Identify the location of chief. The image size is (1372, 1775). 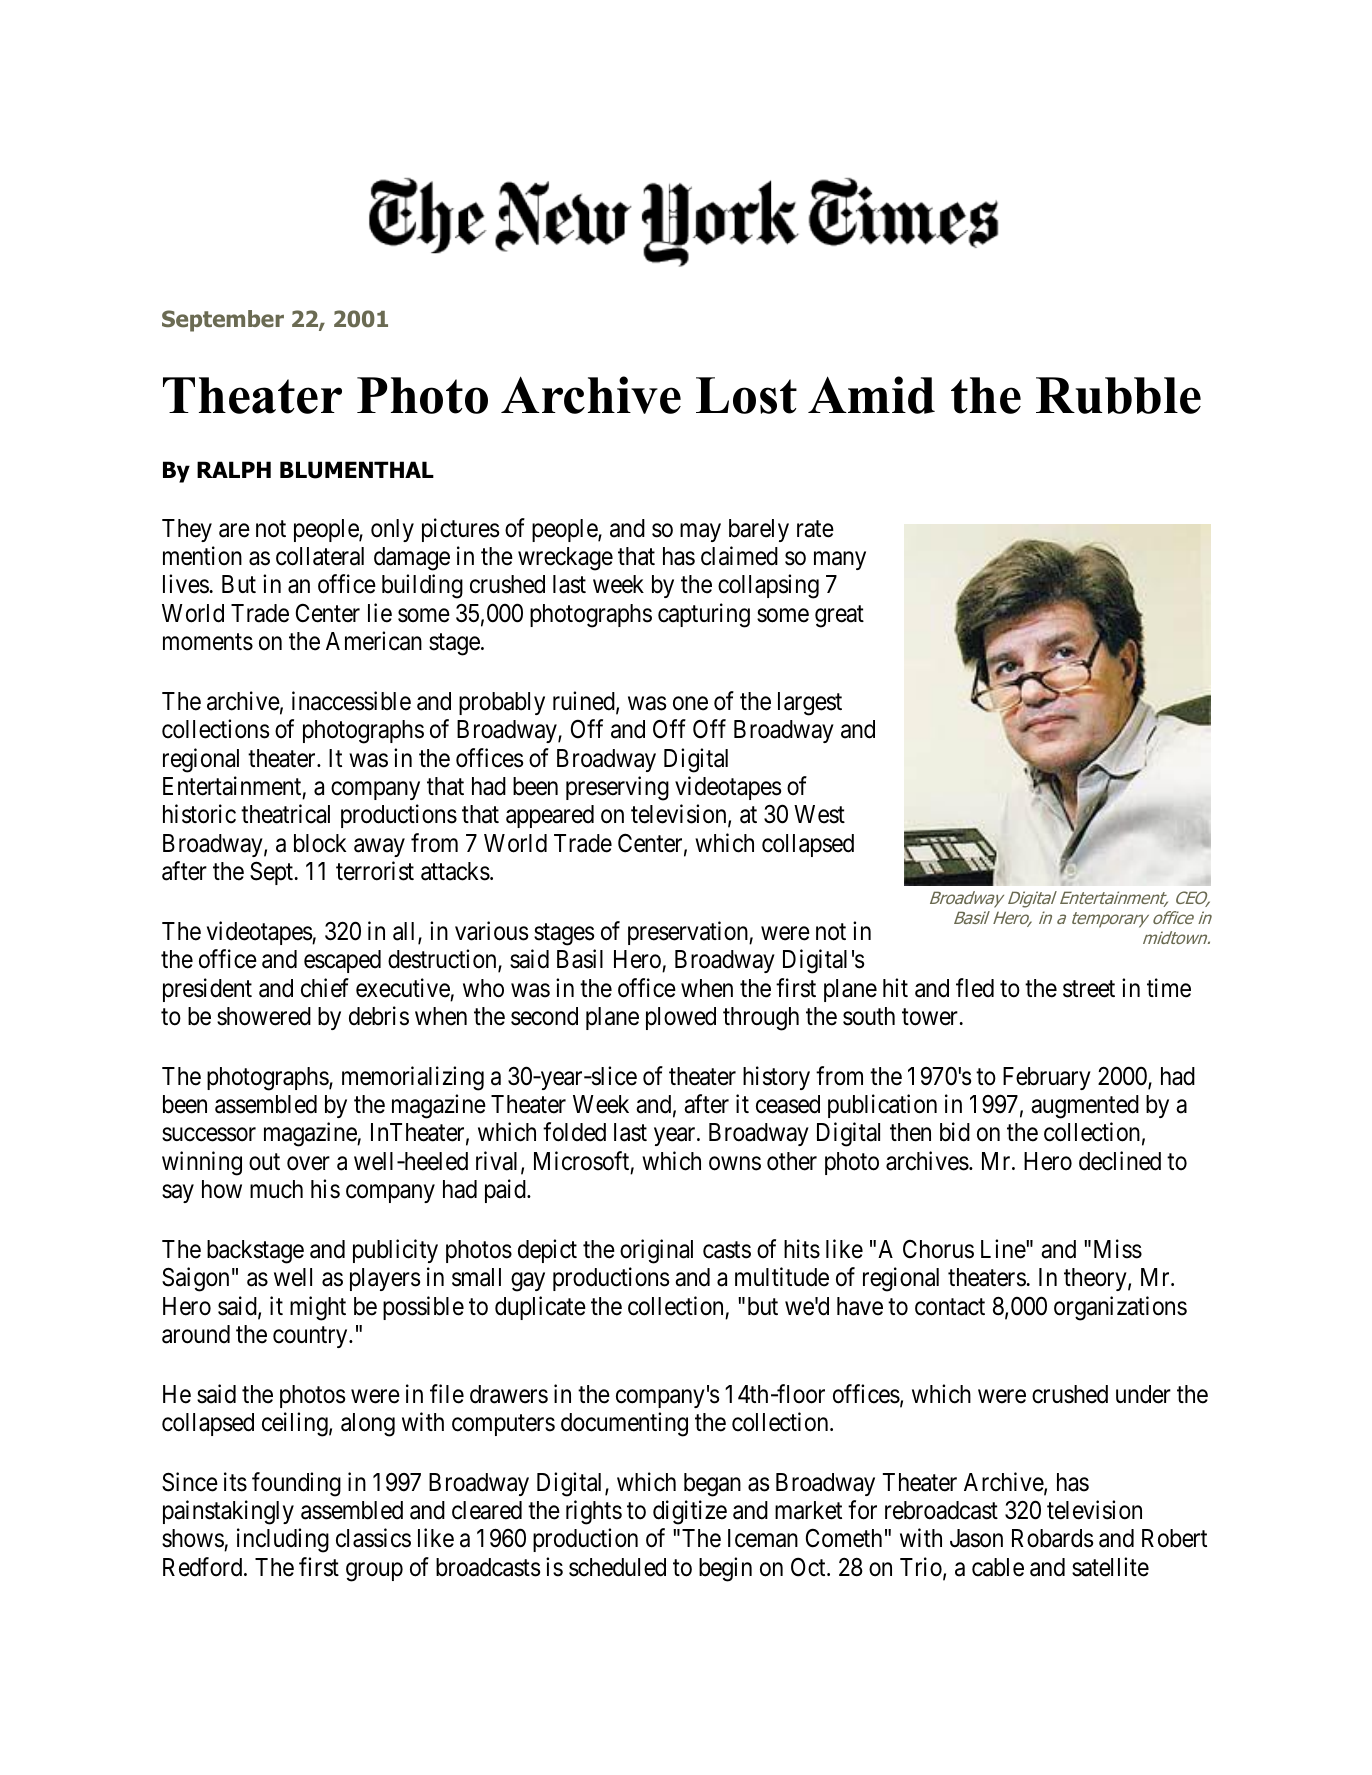
(325, 988).
